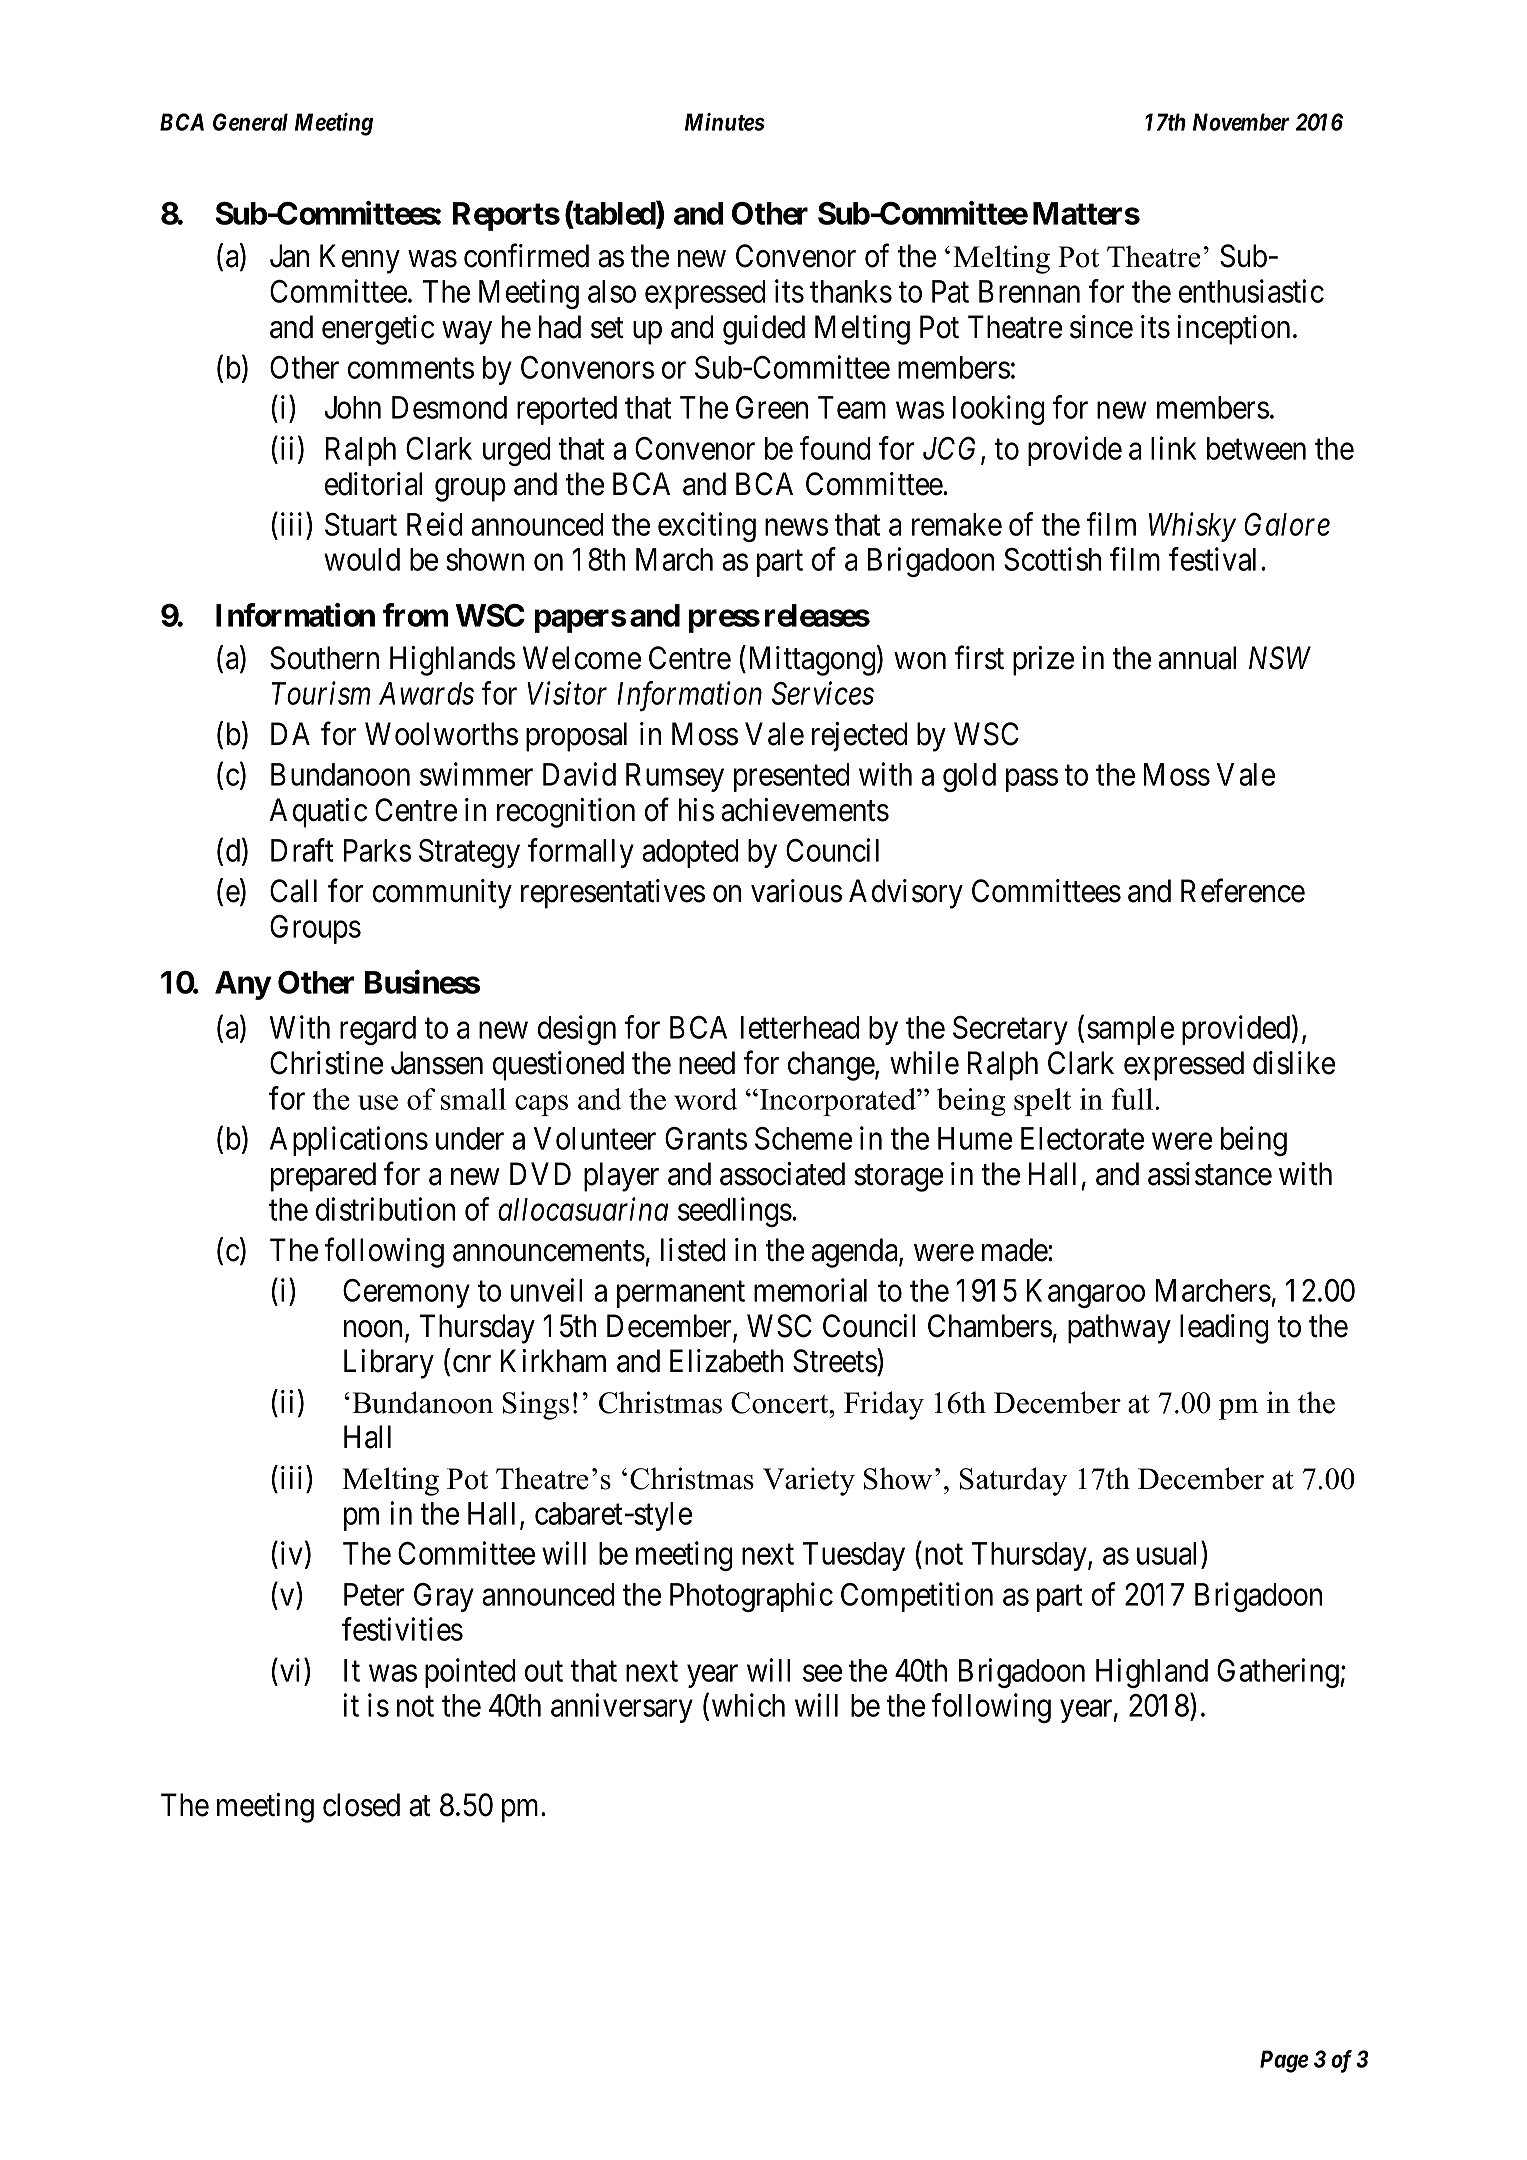 This screenshot has width=1527, height=2160. I want to click on Scheme, so click(803, 1138).
